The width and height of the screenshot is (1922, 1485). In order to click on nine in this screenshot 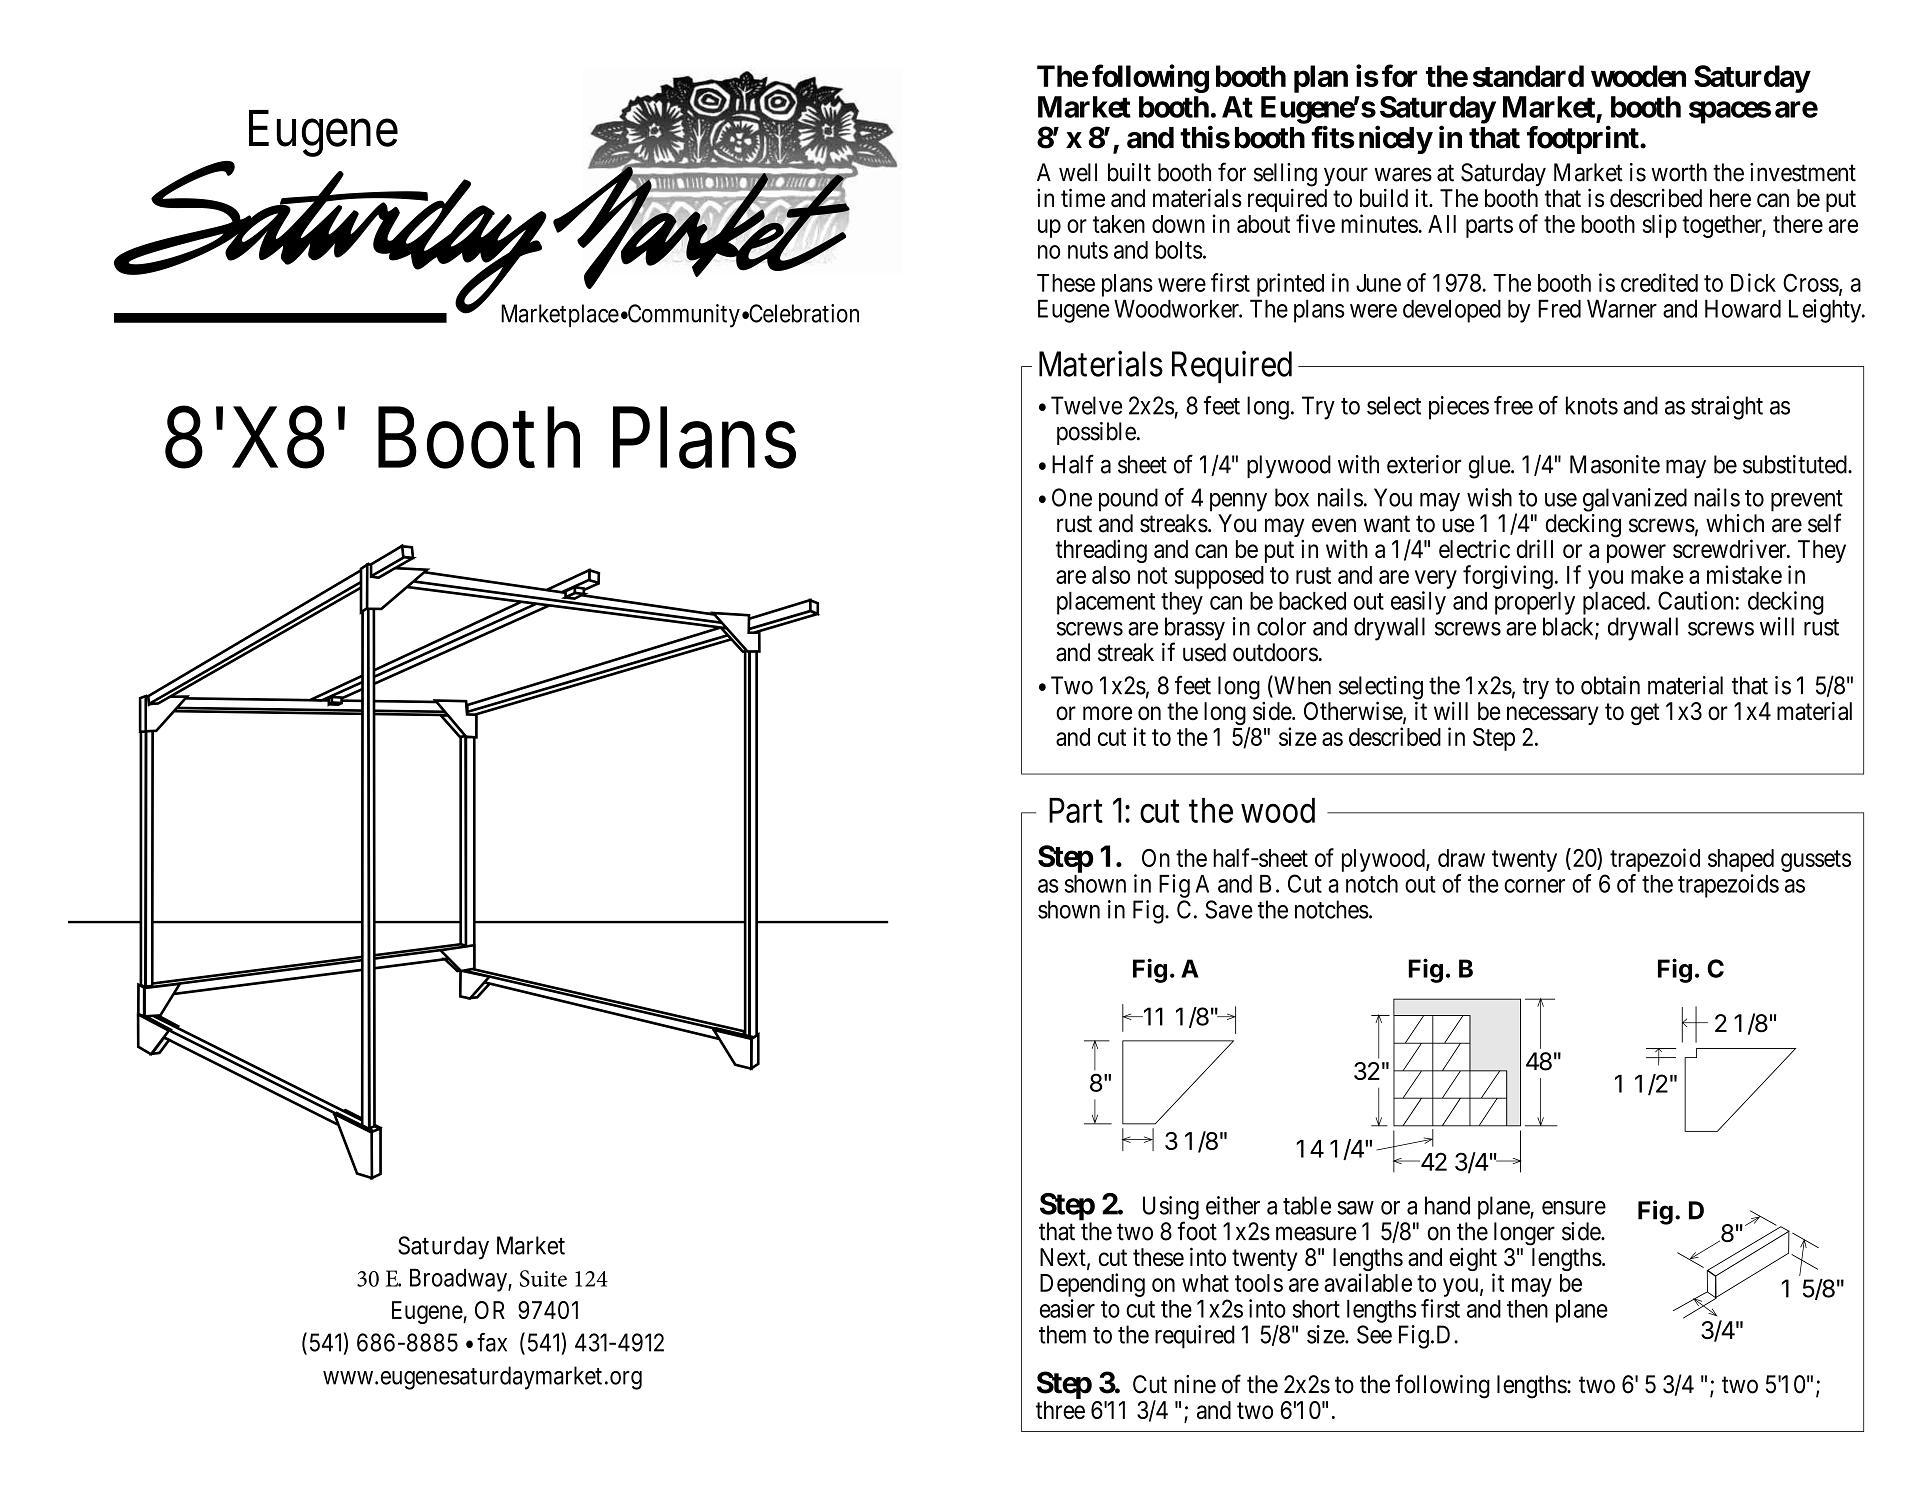, I will do `click(1195, 1384)`.
